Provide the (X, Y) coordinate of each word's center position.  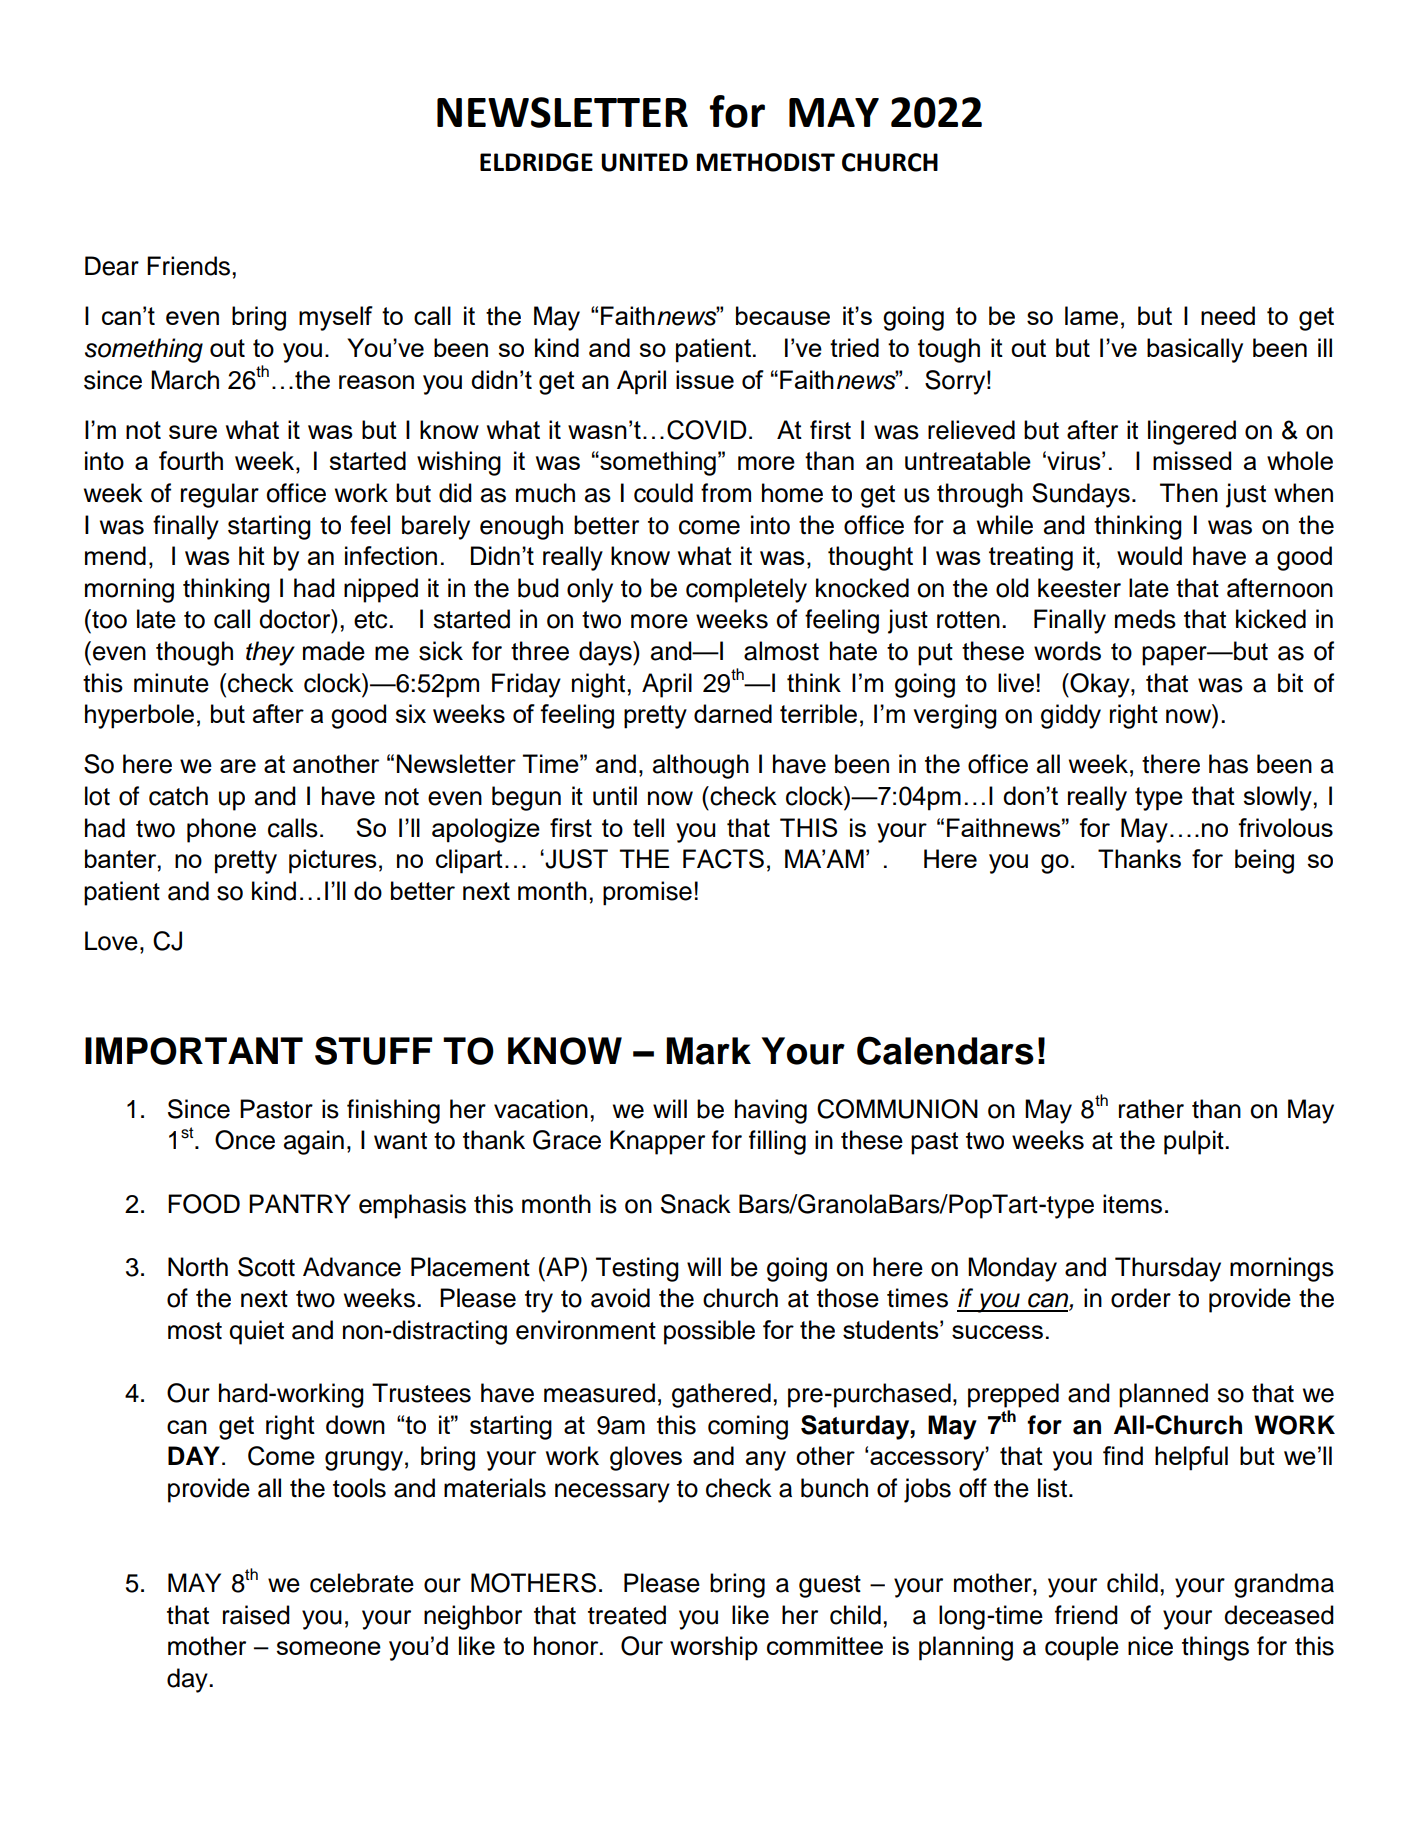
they (270, 653)
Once (245, 1140)
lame (1091, 315)
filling (777, 1142)
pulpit (1195, 1142)
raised (256, 1615)
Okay (1100, 685)
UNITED (644, 162)
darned (733, 713)
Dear (112, 266)
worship (714, 1648)
